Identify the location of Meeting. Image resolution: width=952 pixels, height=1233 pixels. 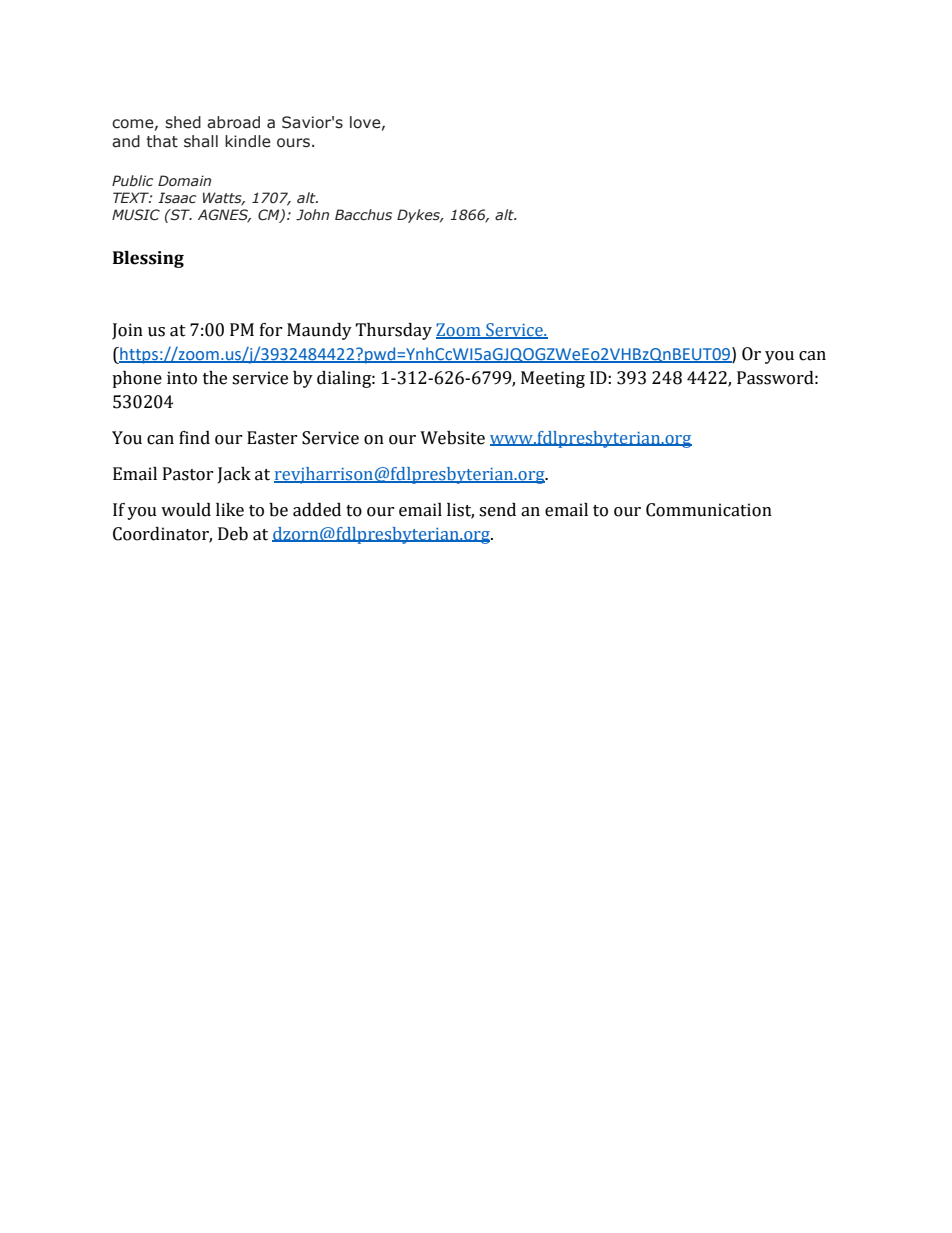
(553, 379).
